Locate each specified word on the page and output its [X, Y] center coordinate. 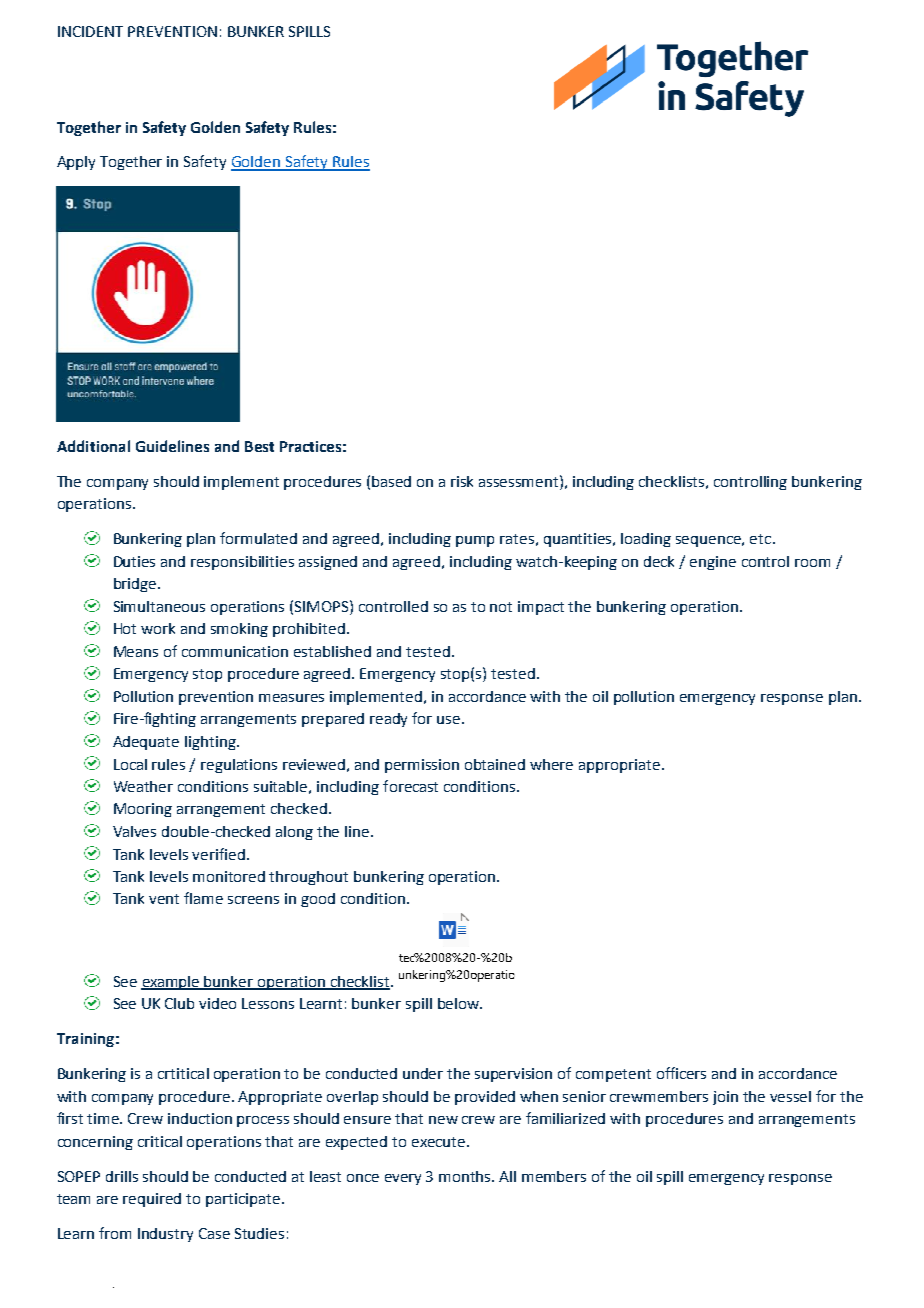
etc [762, 539]
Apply [76, 163]
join [725, 1098]
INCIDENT [90, 31]
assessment [520, 481]
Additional [93, 446]
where [551, 764]
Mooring [143, 810]
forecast [410, 786]
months [466, 1176]
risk [462, 481]
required [152, 1200]
